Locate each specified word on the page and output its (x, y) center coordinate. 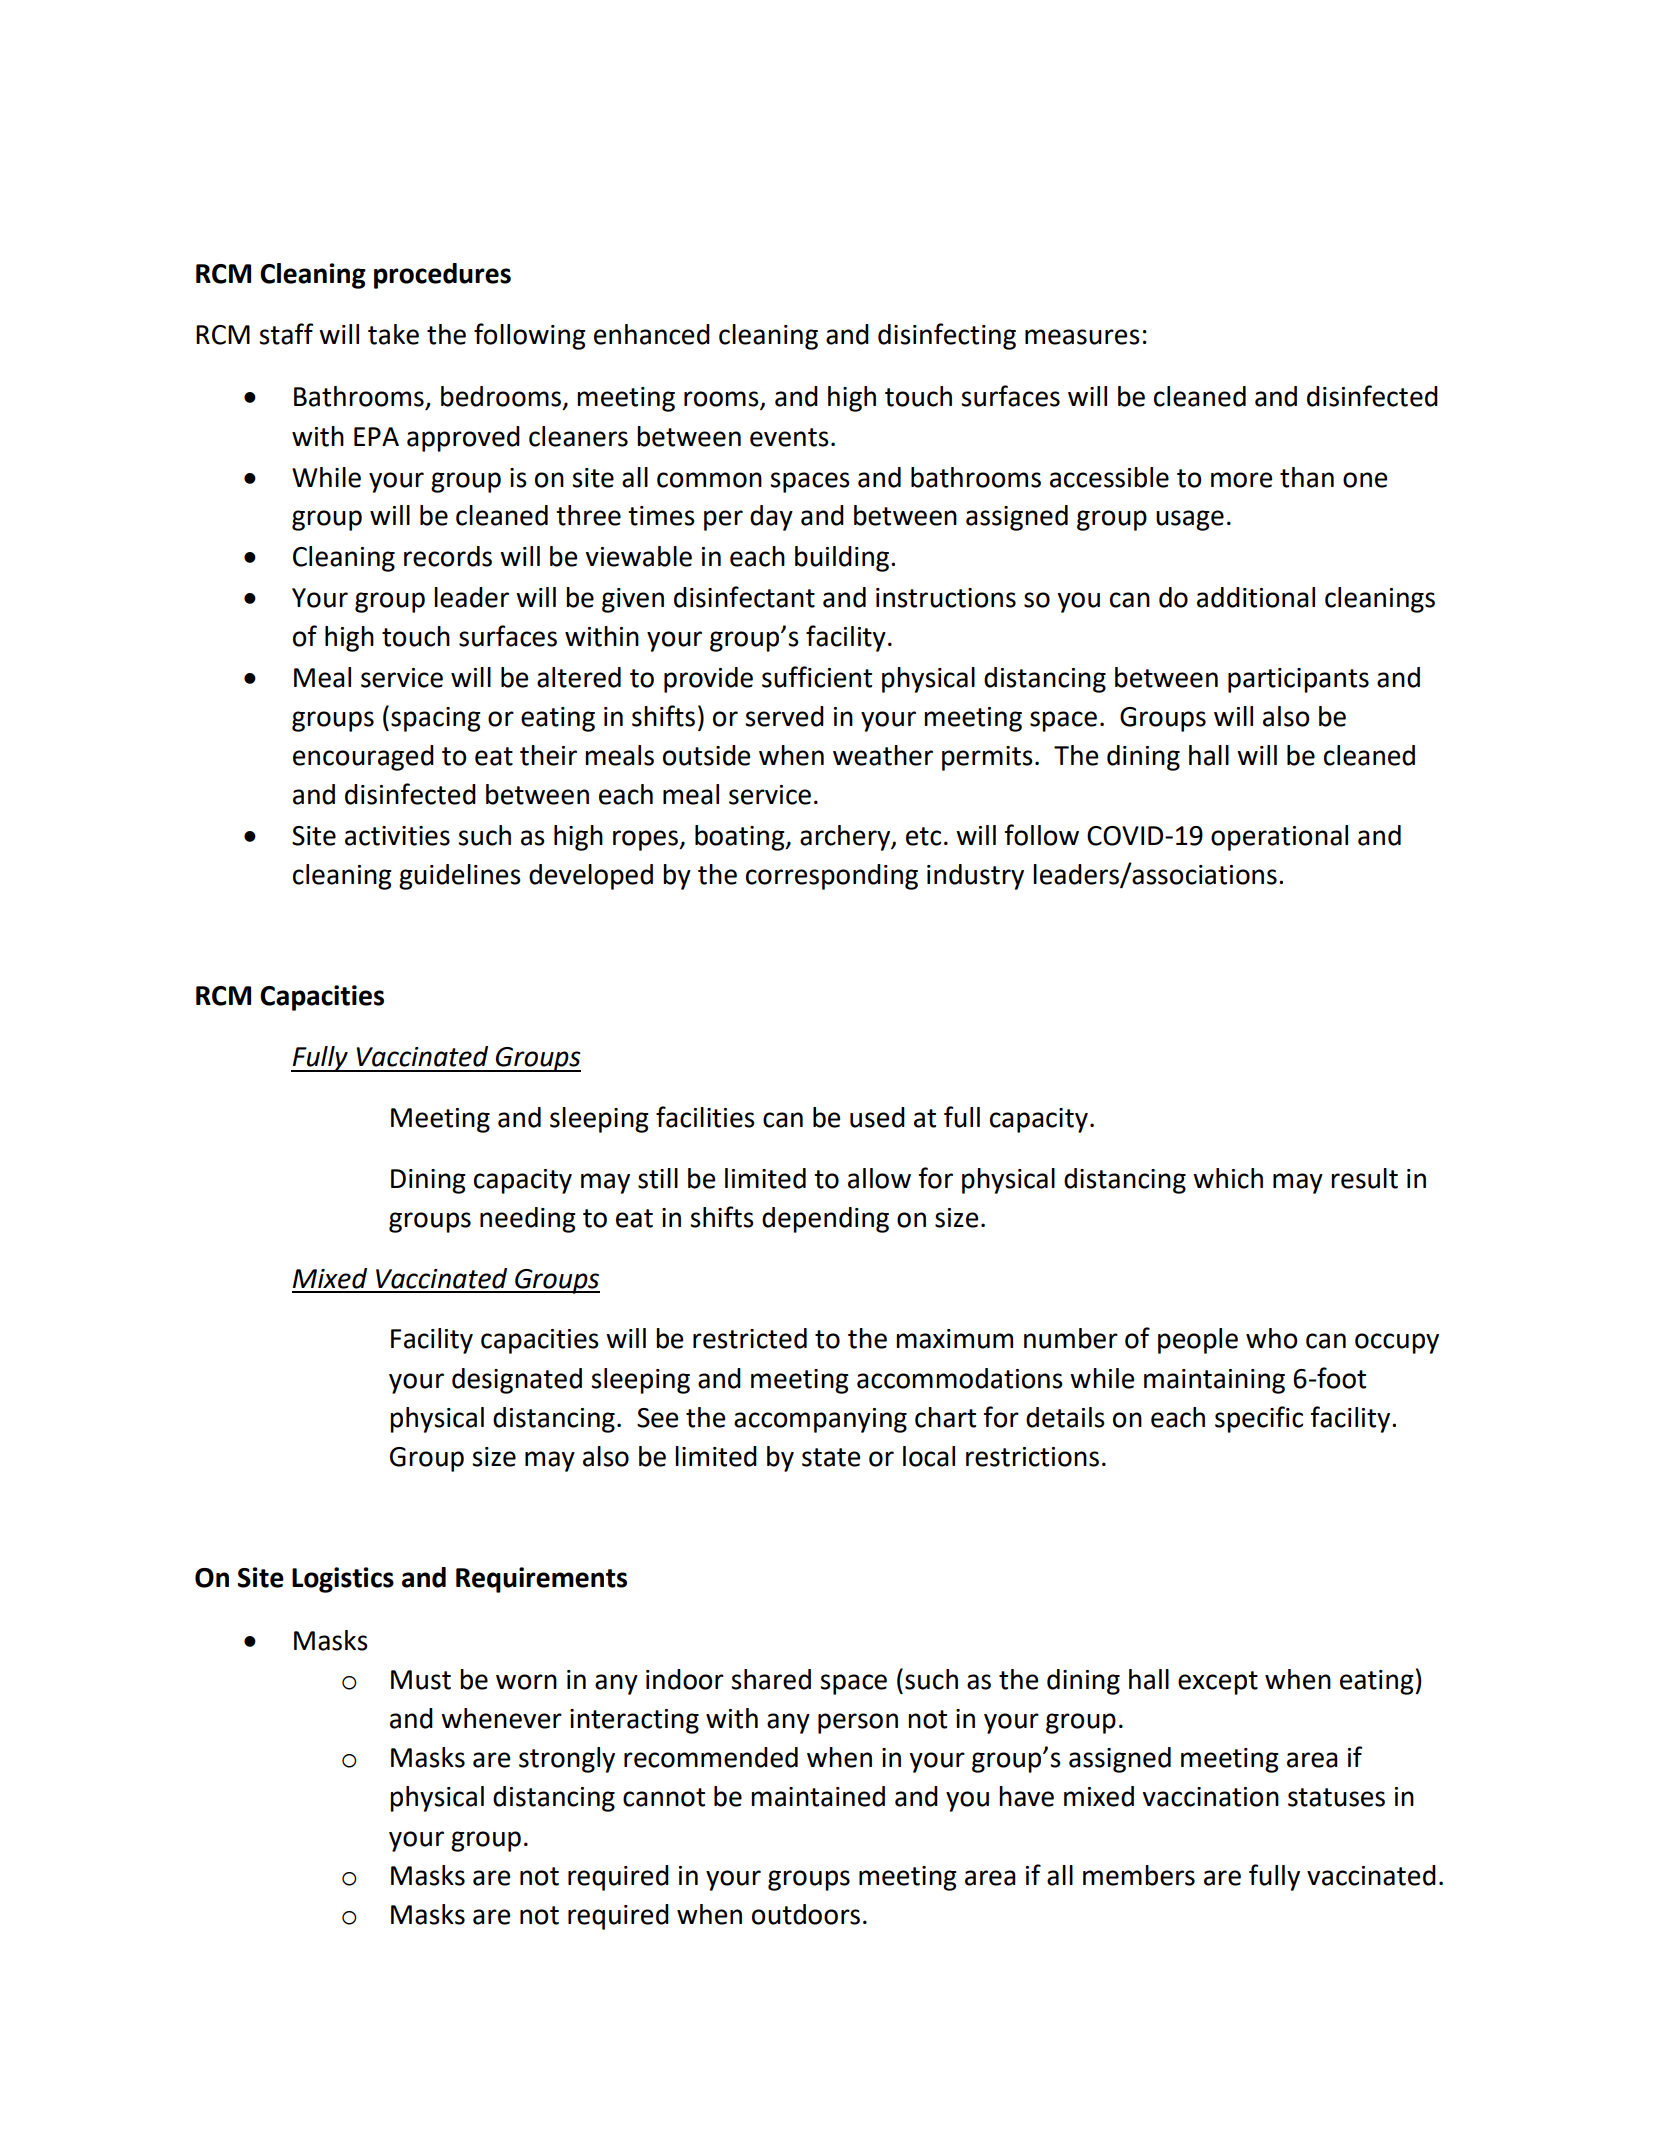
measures (1082, 337)
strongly (567, 1760)
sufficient (817, 677)
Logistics (343, 1580)
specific (1259, 1419)
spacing (436, 719)
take (393, 334)
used (877, 1117)
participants (1298, 680)
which (1228, 1178)
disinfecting (947, 336)
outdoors (806, 1914)
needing (528, 1220)
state (831, 1457)
